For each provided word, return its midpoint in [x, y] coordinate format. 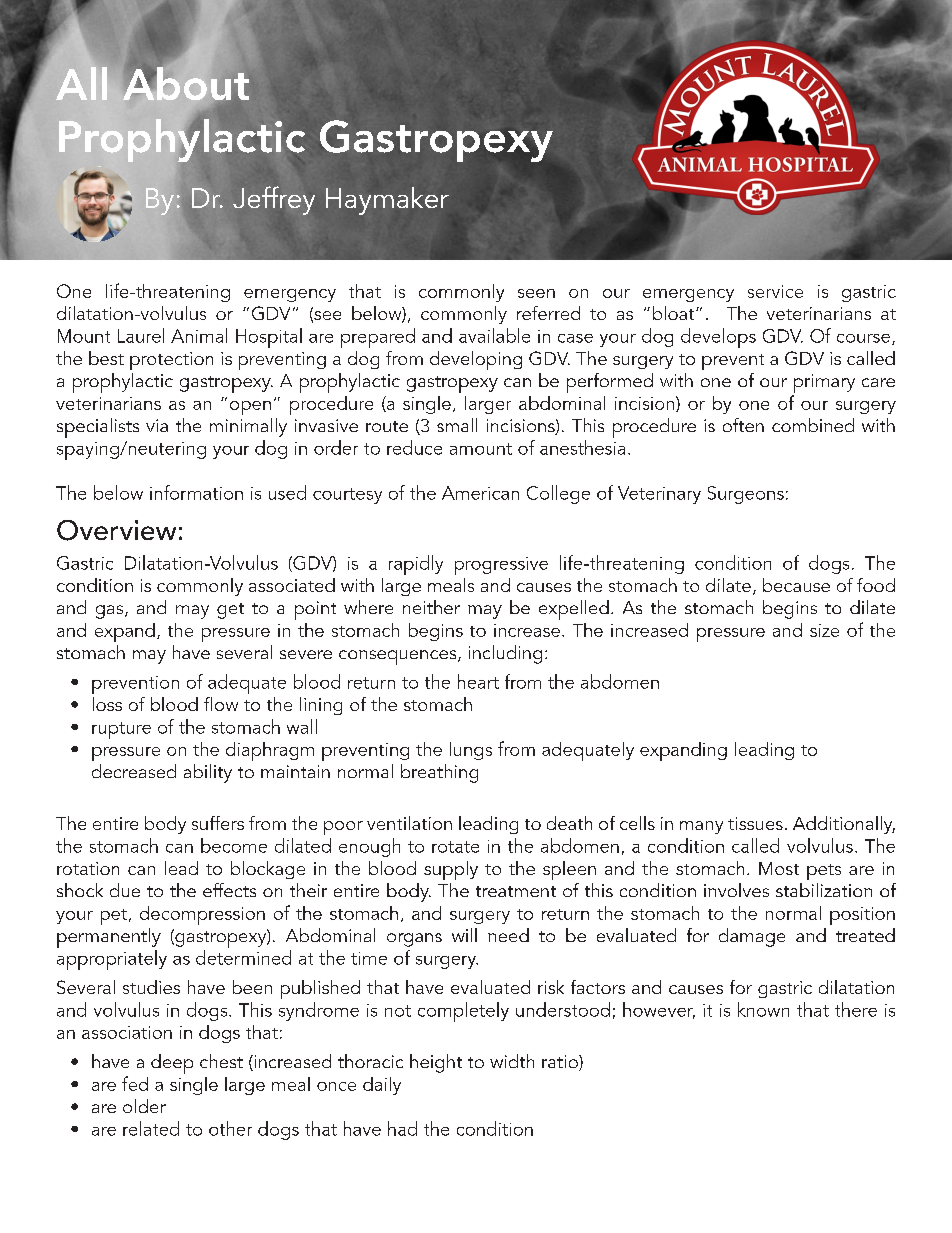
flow [221, 704]
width [512, 1061]
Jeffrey [274, 200]
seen [536, 293]
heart [478, 681]
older [144, 1106]
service [775, 291]
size [824, 630]
